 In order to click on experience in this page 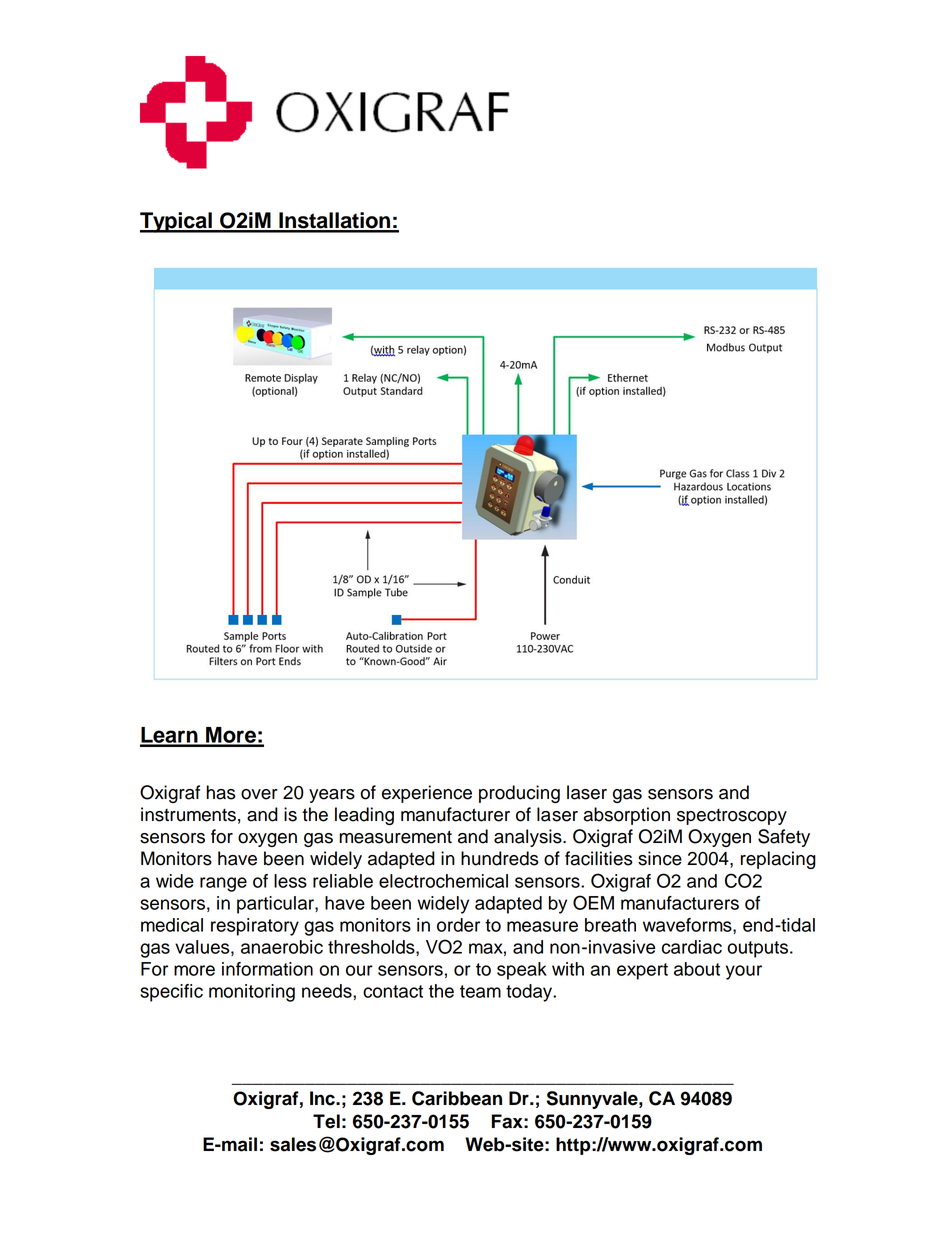, I will do `click(427, 794)`.
